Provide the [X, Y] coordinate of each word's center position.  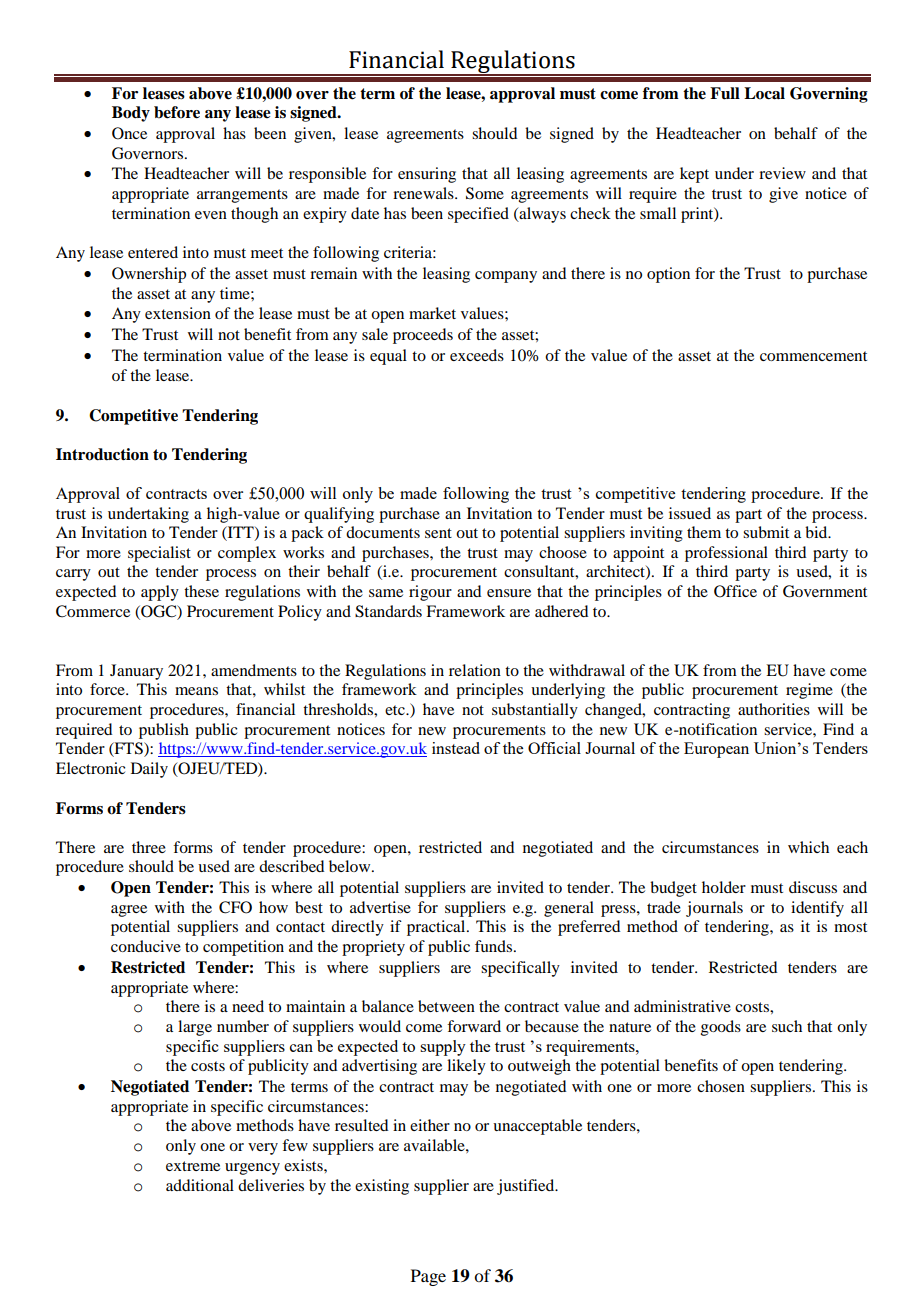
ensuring [427, 175]
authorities [774, 709]
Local [764, 93]
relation [475, 670]
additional [200, 1185]
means [196, 691]
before [177, 112]
